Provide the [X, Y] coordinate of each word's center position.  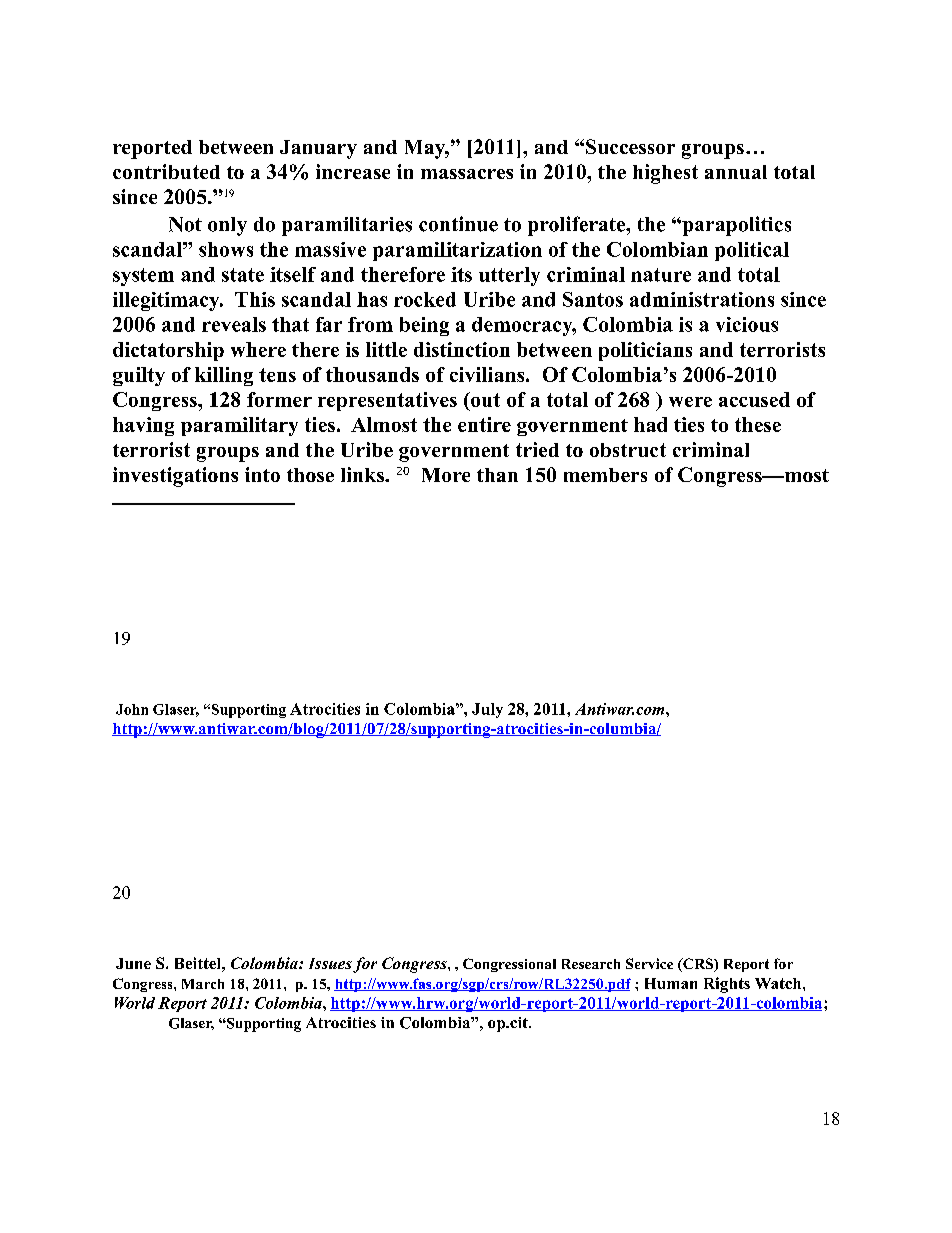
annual [736, 172]
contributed [166, 171]
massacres [467, 174]
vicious [747, 324]
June [133, 963]
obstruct [628, 450]
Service [649, 963]
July [487, 710]
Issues [330, 963]
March [203, 984]
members [605, 475]
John [132, 709]
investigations [175, 477]
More [446, 475]
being [424, 326]
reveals [234, 324]
